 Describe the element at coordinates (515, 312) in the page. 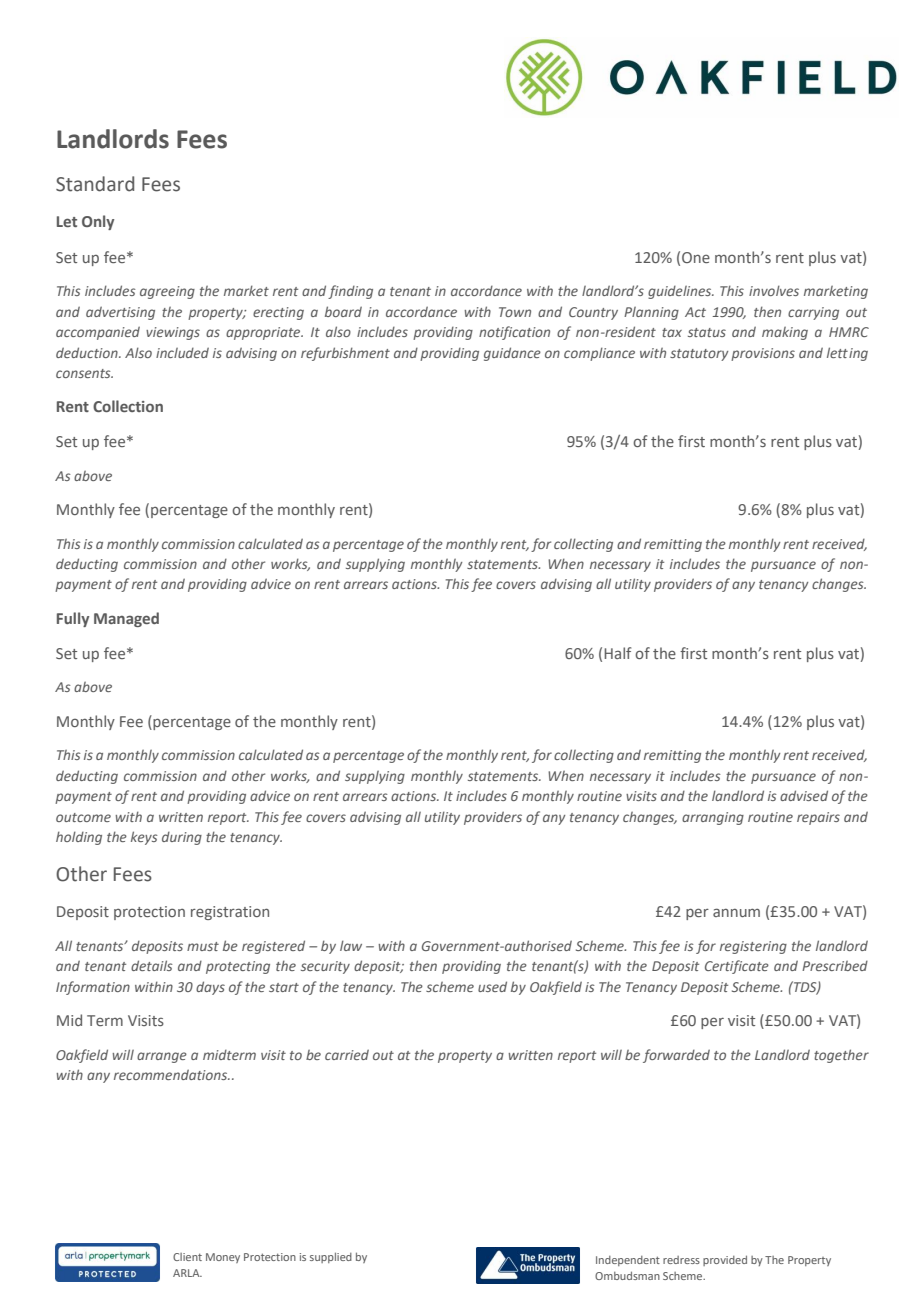

I see `Town` at that location.
